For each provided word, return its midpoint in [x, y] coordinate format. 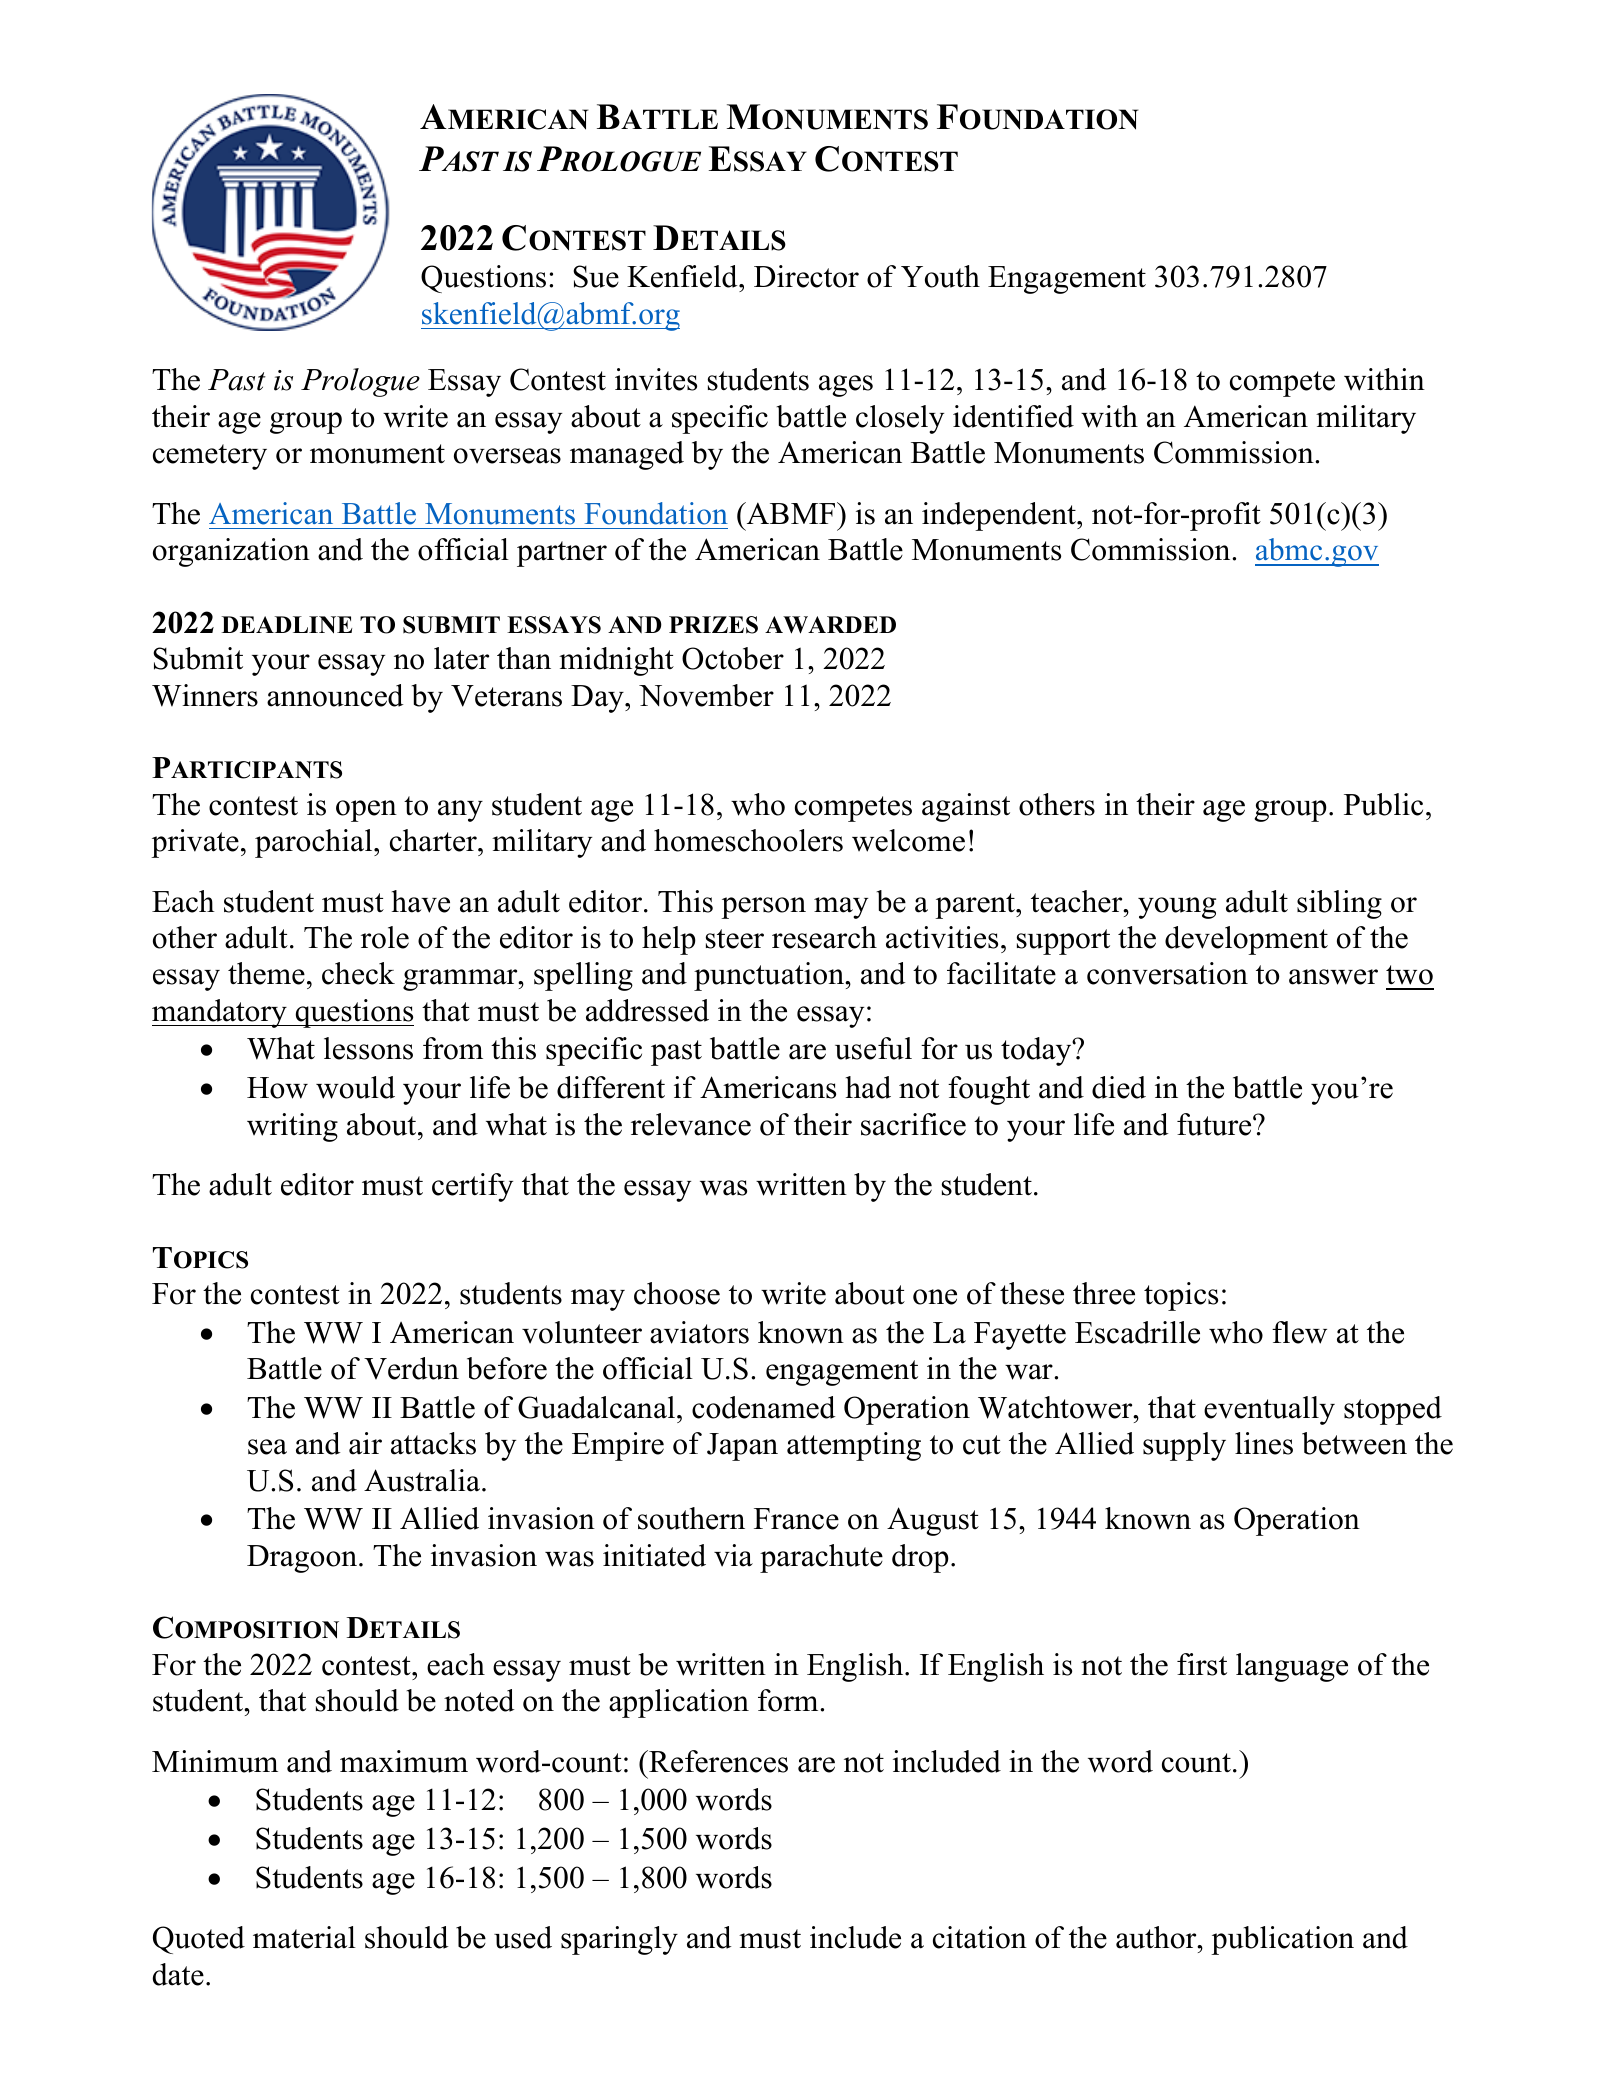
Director [806, 276]
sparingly [619, 1940]
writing [292, 1127]
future [1215, 1124]
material [304, 1937]
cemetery [210, 457]
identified [1013, 416]
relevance [691, 1124]
